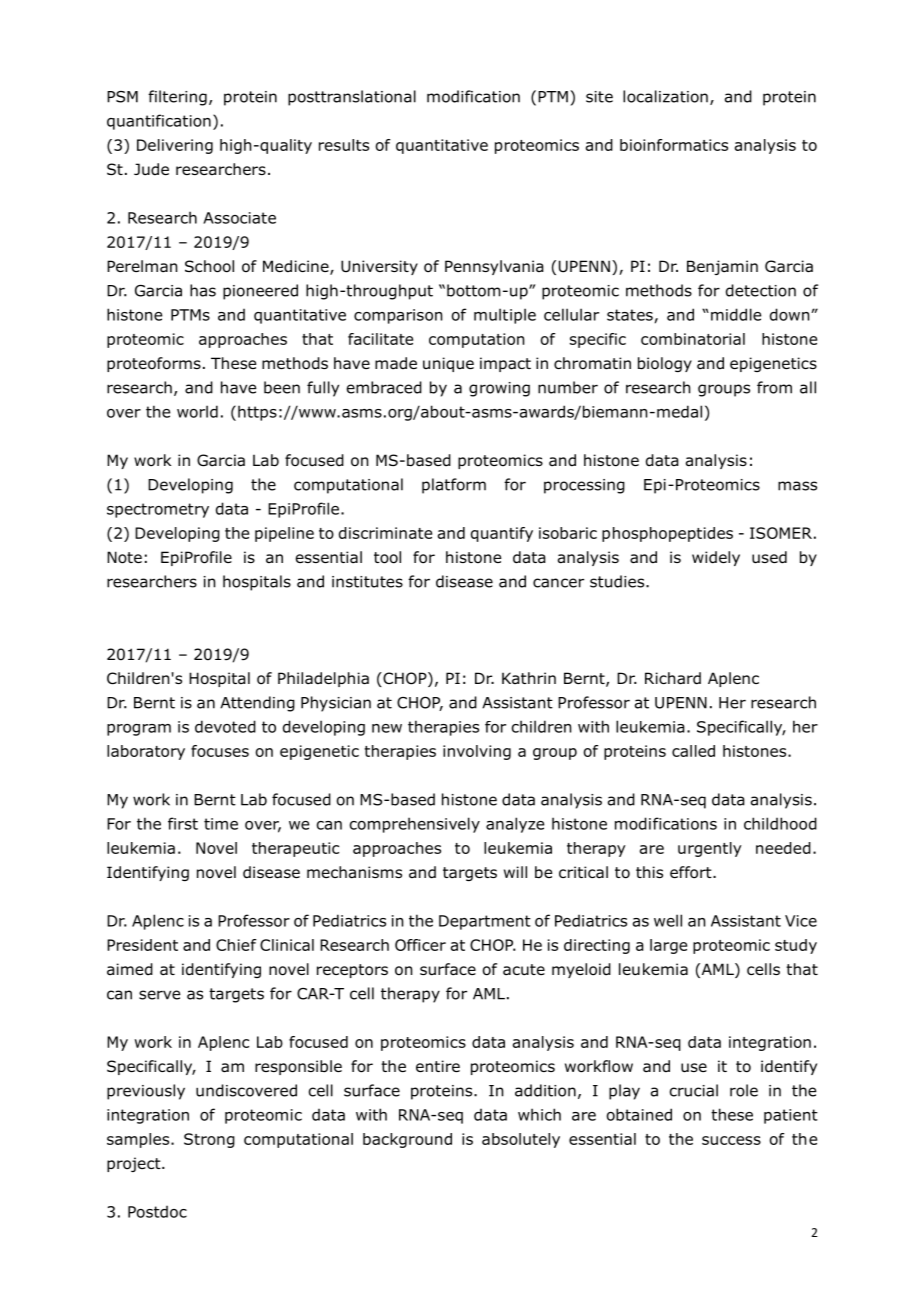  I want to click on Strong, so click(209, 1140).
